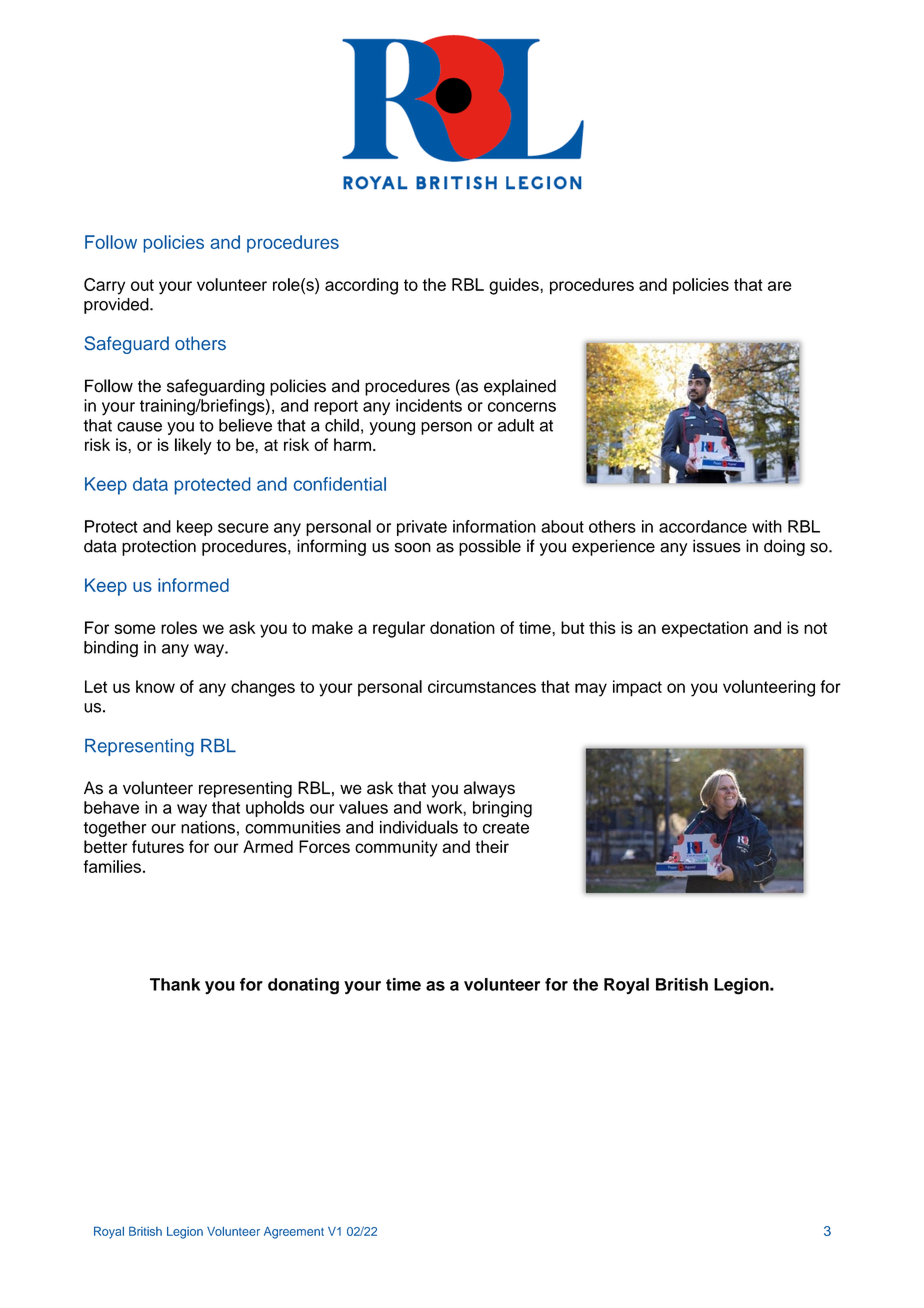  What do you see at coordinates (111, 807) in the document?
I see `behave` at bounding box center [111, 807].
